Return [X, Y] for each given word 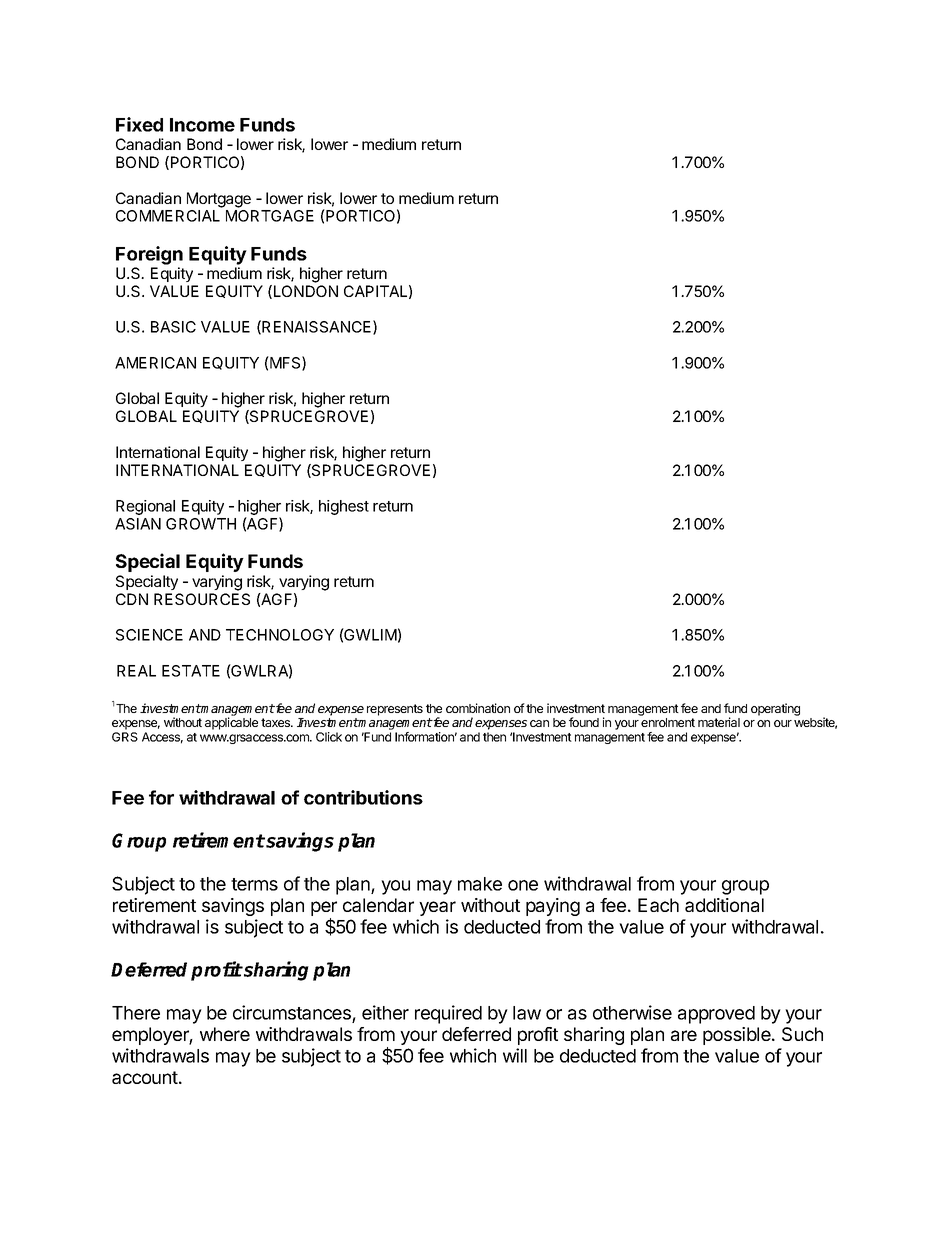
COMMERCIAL [168, 216]
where [225, 1034]
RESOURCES [202, 599]
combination [478, 708]
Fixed [139, 124]
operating [775, 709]
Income [202, 125]
